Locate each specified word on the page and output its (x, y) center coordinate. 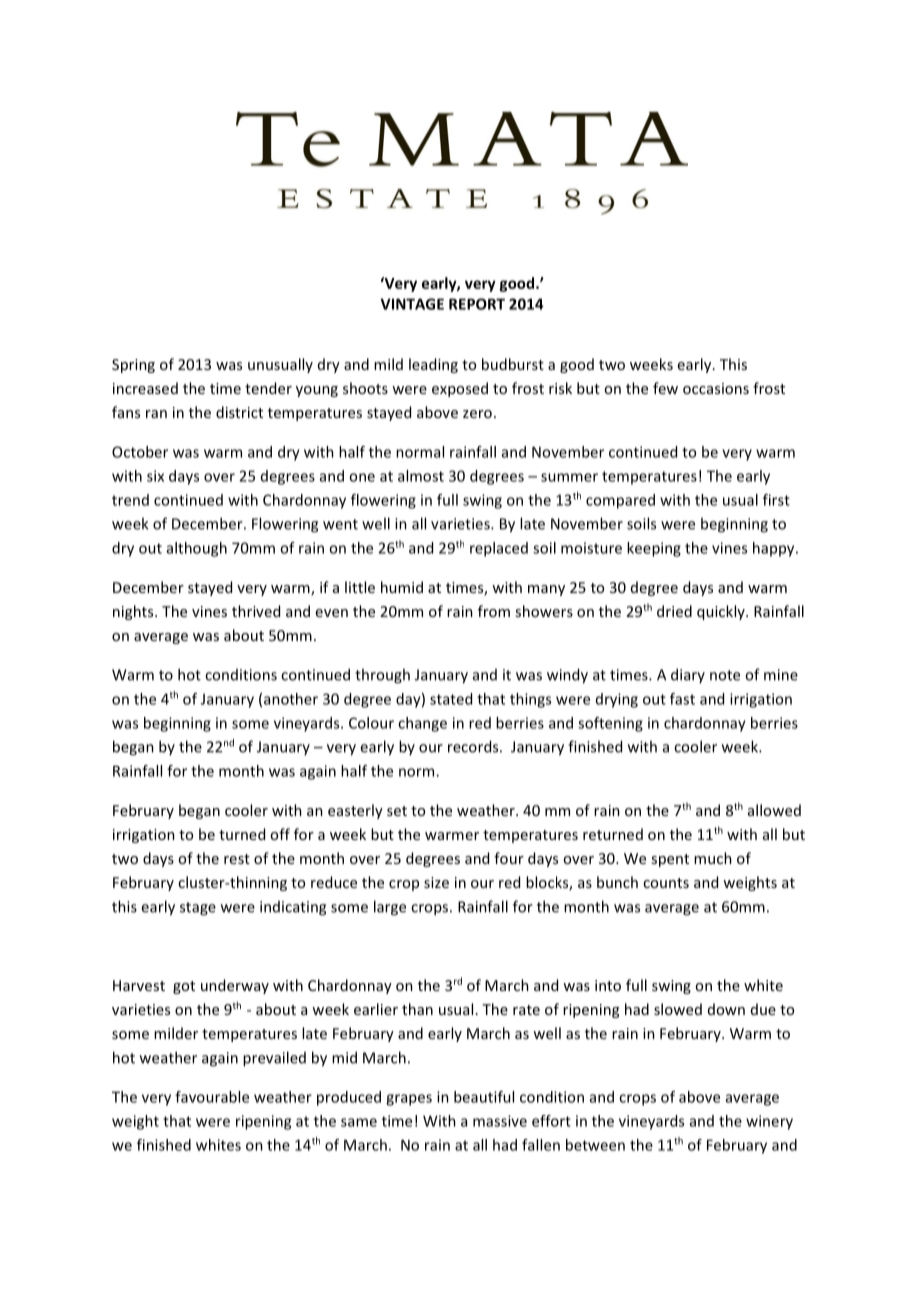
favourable (212, 1097)
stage (198, 909)
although (197, 549)
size (436, 882)
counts (666, 883)
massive (500, 1121)
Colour (371, 723)
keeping (654, 549)
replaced (499, 549)
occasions (716, 388)
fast (682, 699)
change (422, 724)
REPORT (477, 304)
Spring (133, 366)
